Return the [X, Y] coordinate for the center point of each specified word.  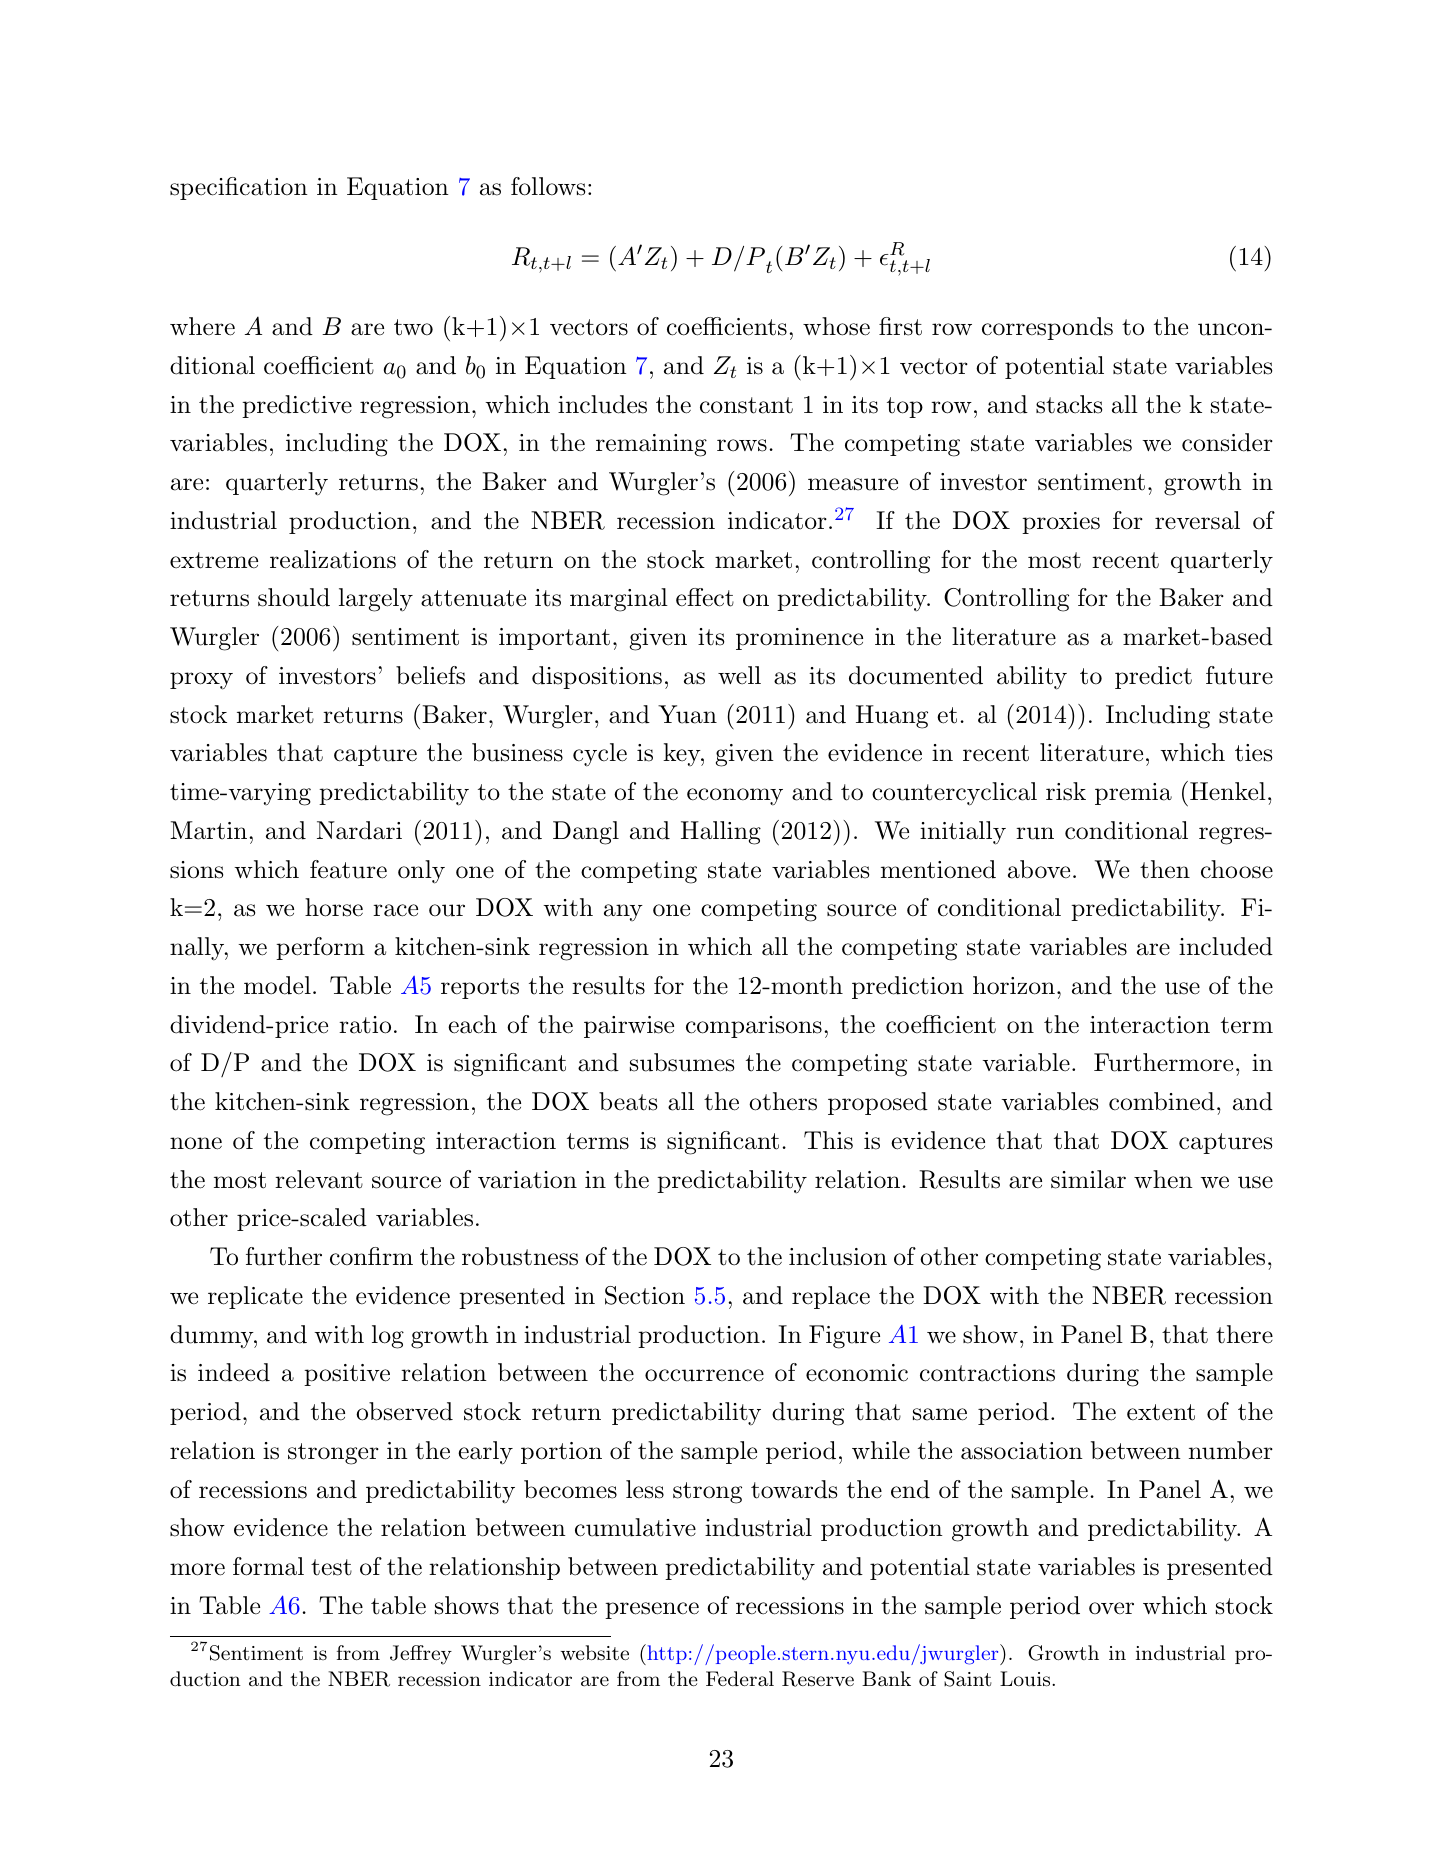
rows [742, 445]
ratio [365, 1025]
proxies [1061, 523]
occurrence [704, 1375]
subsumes [682, 1062]
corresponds [1047, 328]
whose [836, 326]
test [331, 1567]
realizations [333, 559]
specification [239, 188]
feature [348, 869]
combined [1162, 1101]
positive [347, 1375]
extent [1161, 1412]
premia [1133, 794]
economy [735, 797]
